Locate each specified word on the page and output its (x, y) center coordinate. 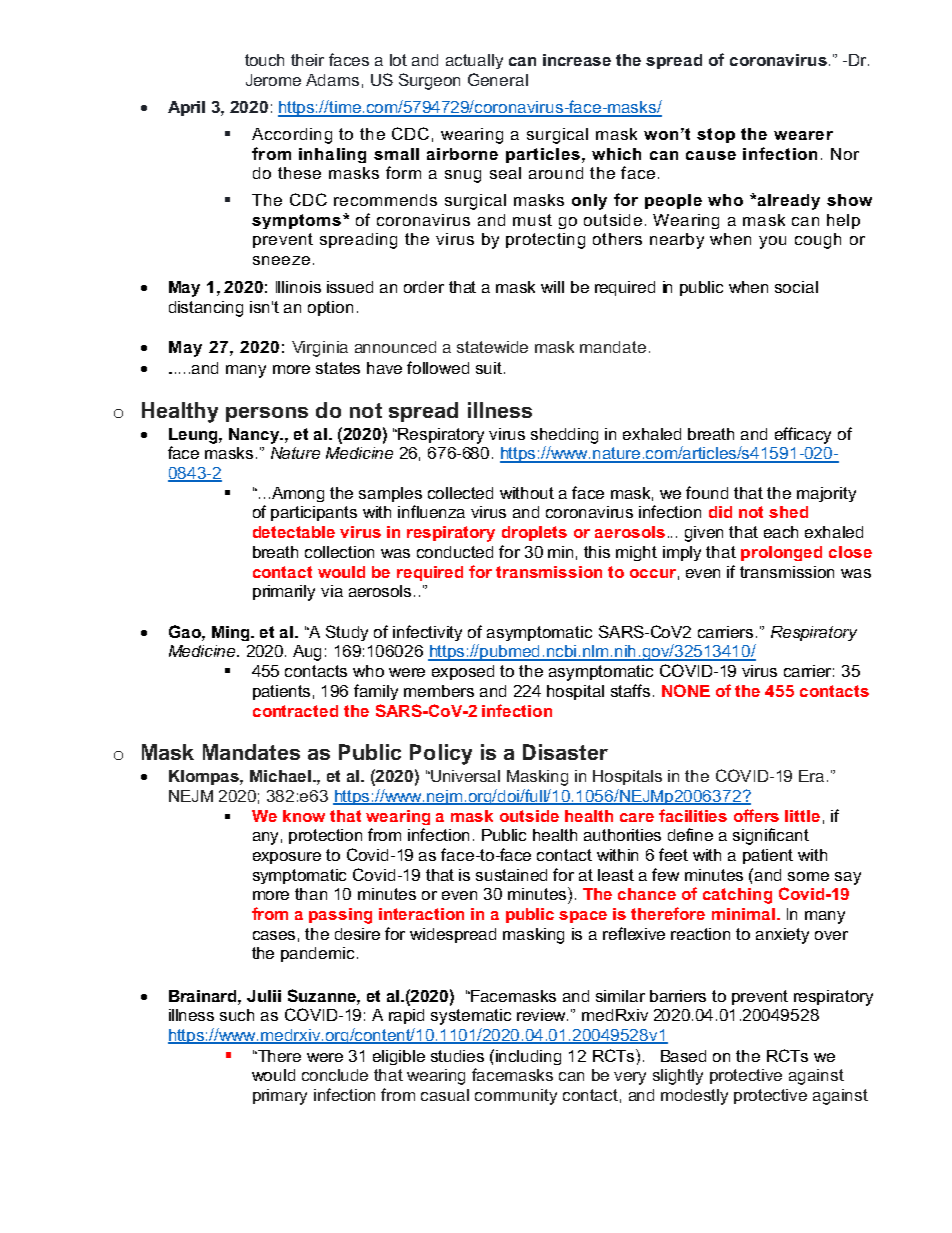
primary (280, 1097)
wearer (803, 135)
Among (296, 494)
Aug (307, 653)
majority (826, 494)
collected (460, 493)
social (796, 287)
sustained (511, 875)
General (498, 79)
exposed (463, 672)
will (552, 287)
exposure (287, 858)
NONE (686, 690)
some (808, 876)
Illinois (298, 287)
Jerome (273, 80)
